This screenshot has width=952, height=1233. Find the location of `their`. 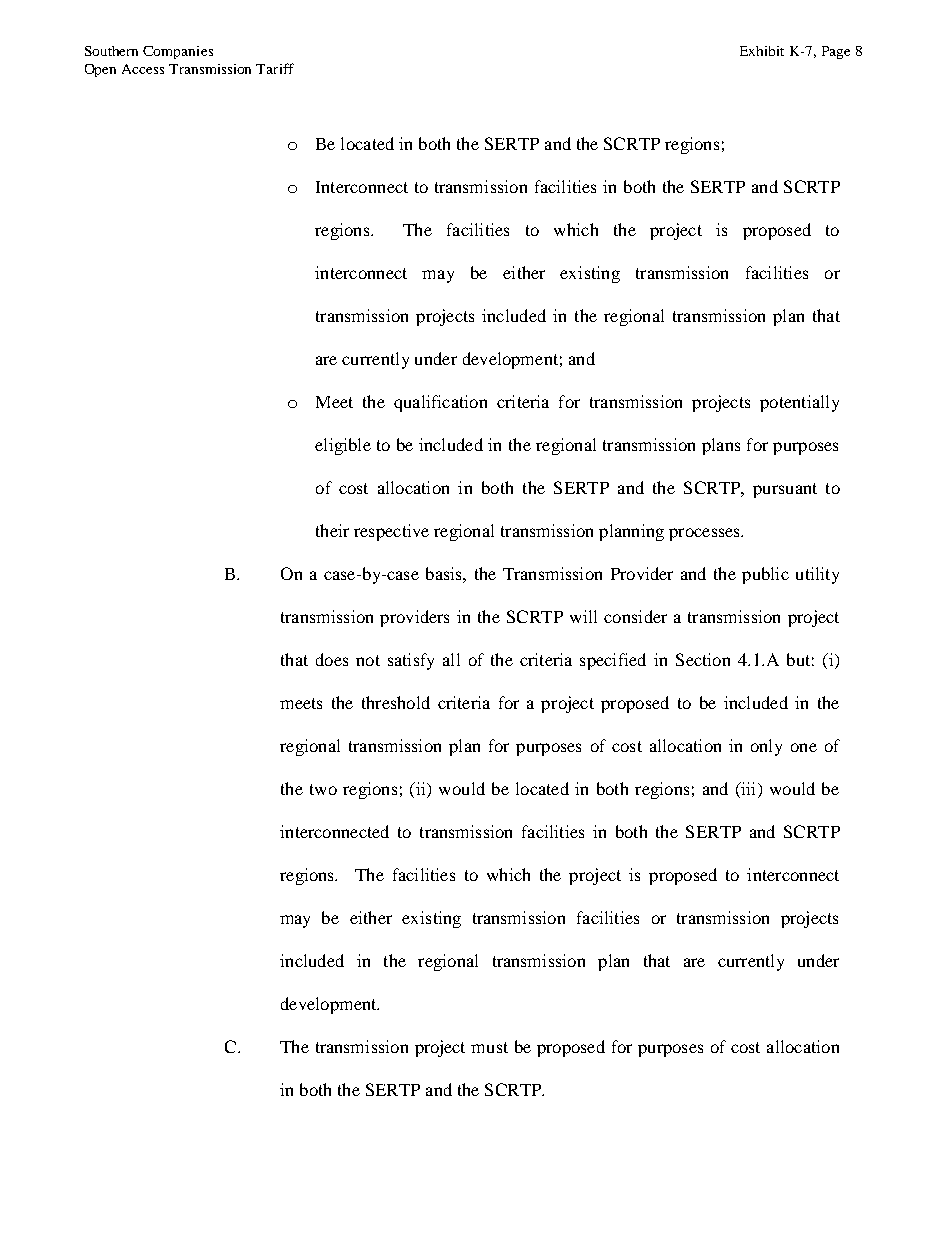

their is located at coordinates (332, 530).
